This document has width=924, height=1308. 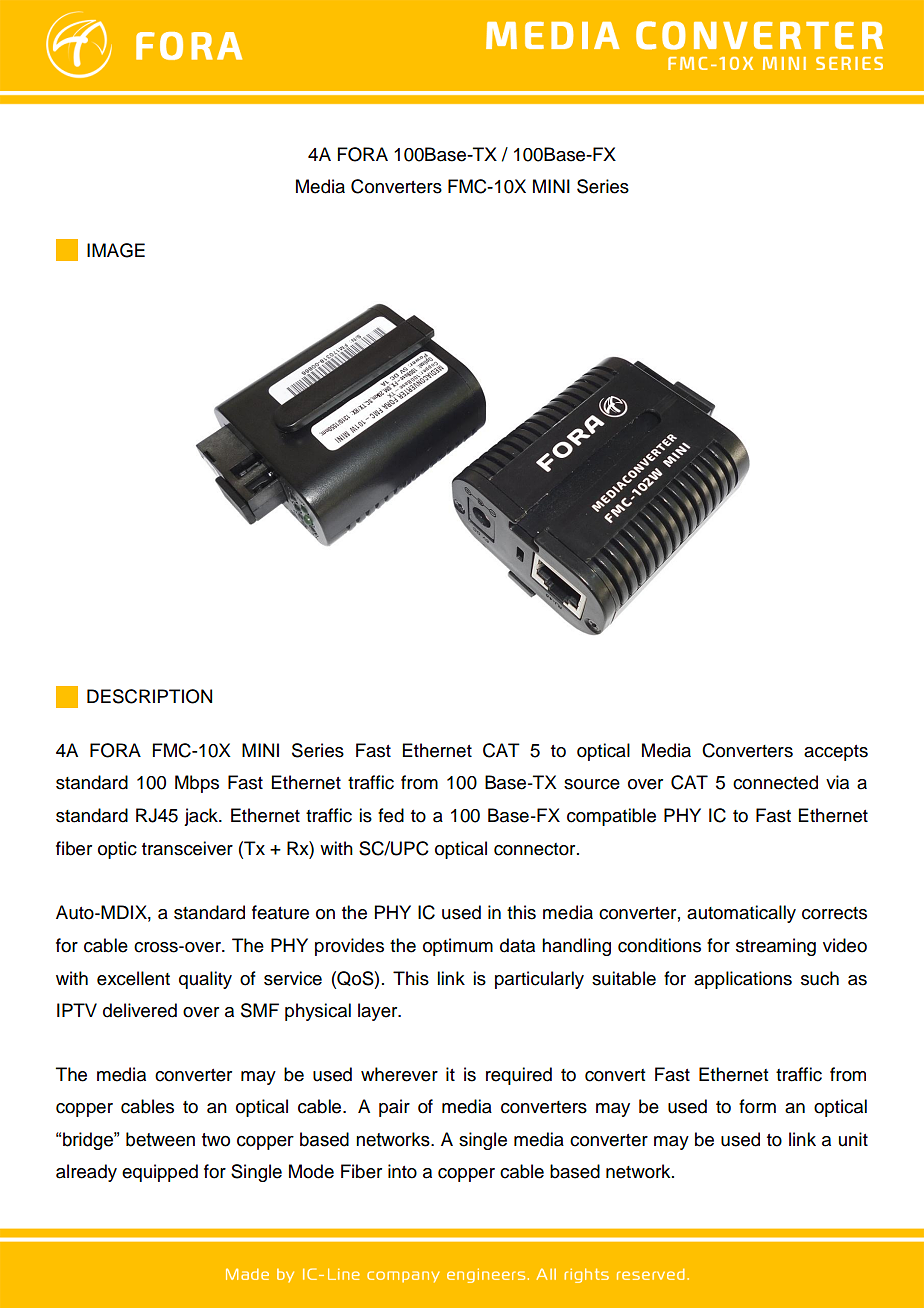 I want to click on IMAGE, so click(x=116, y=250).
